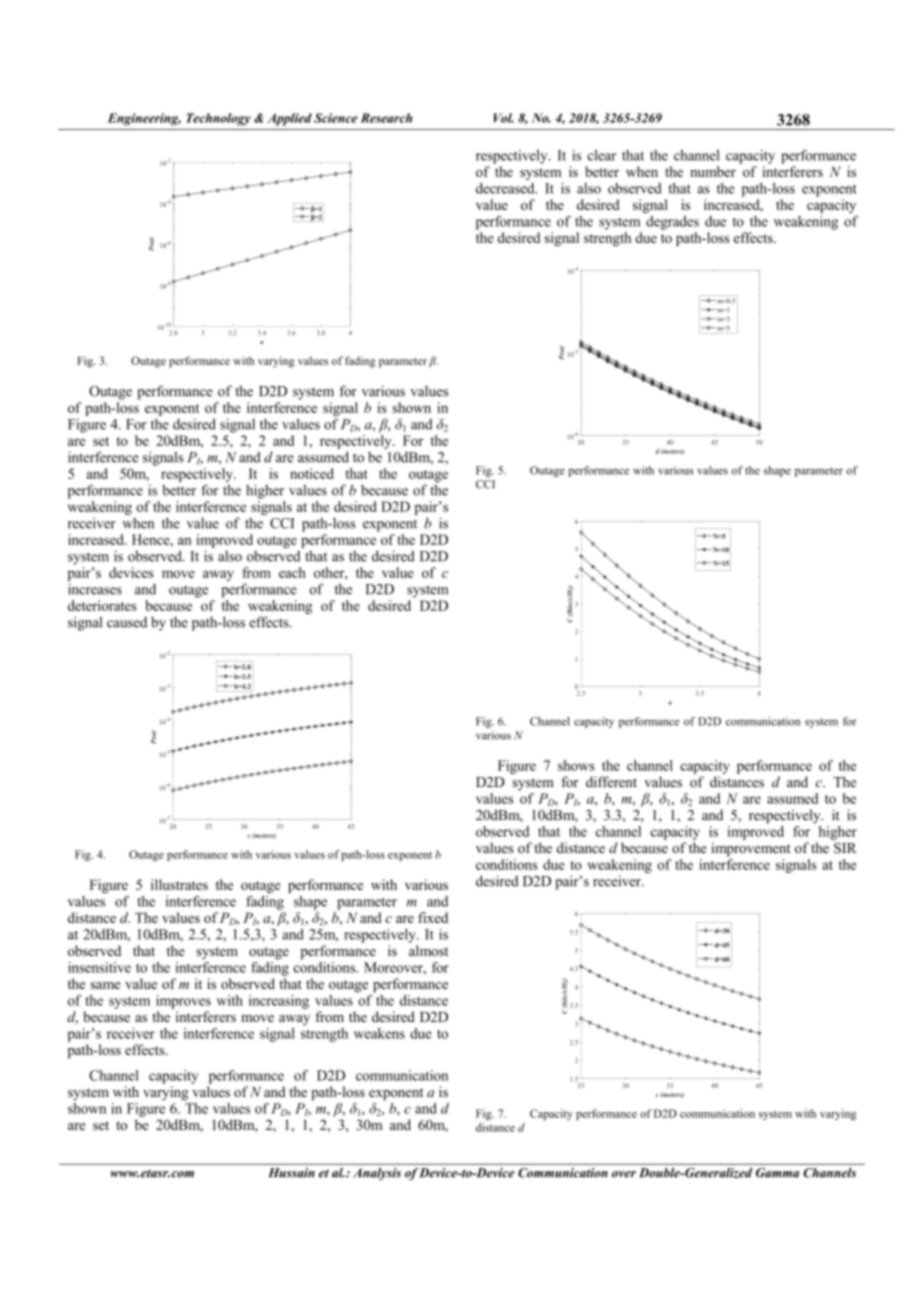  What do you see at coordinates (292, 572) in the document?
I see `each` at bounding box center [292, 572].
